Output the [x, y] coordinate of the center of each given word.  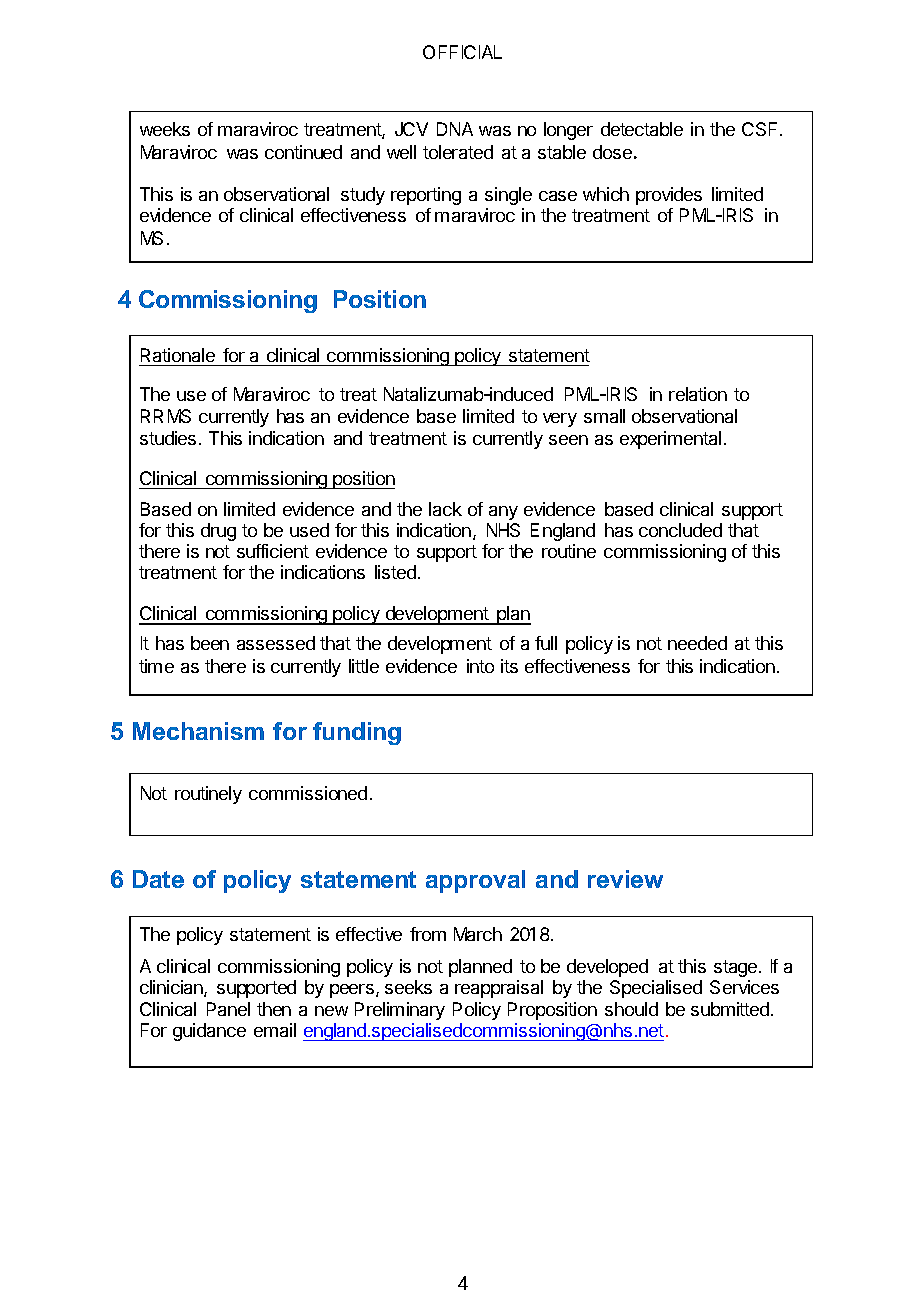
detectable [642, 129]
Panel [228, 1009]
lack [445, 509]
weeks [165, 129]
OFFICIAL [462, 52]
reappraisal [499, 989]
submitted [731, 1009]
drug [218, 532]
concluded [680, 530]
